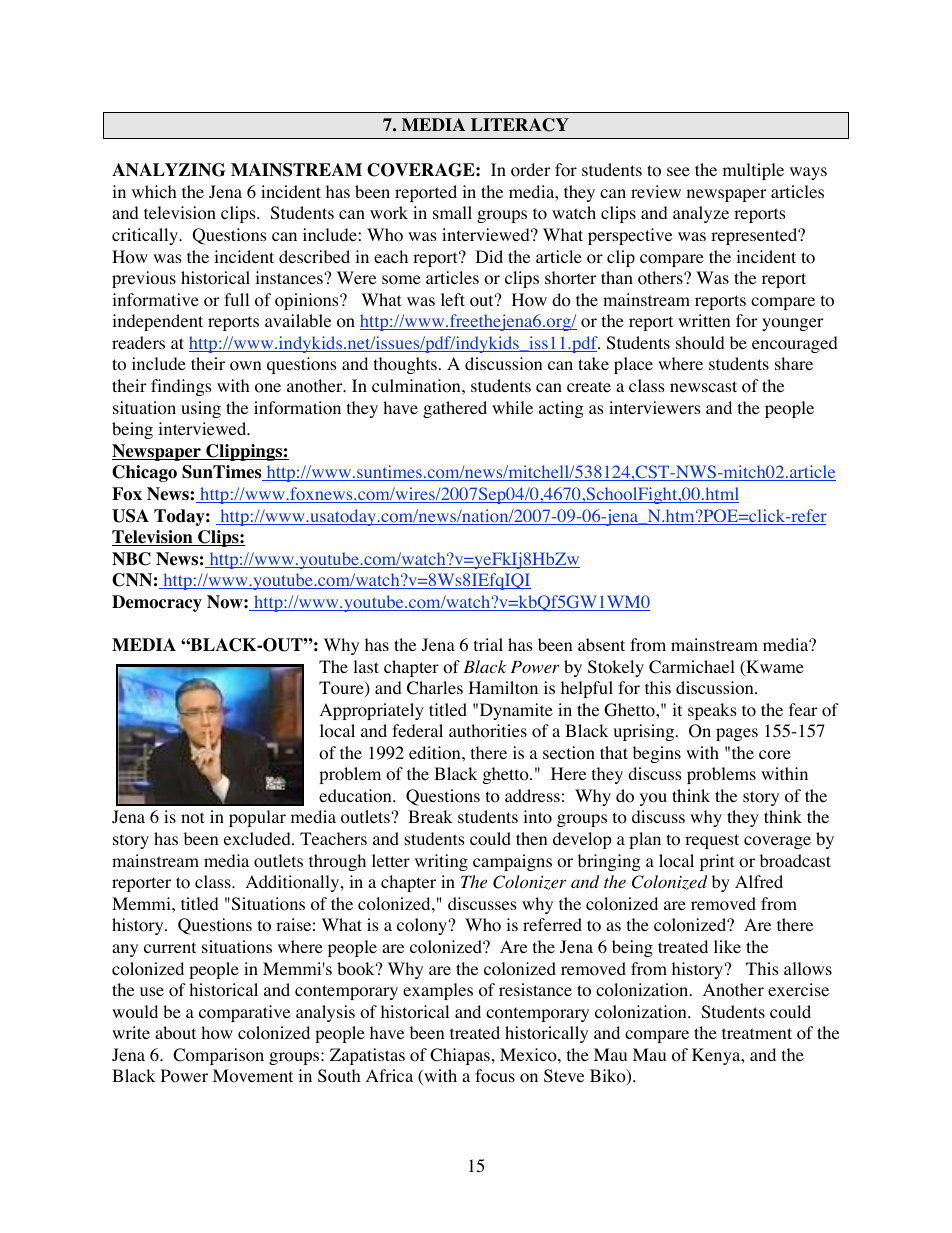 The width and height of the document is (952, 1233). I want to click on Comparison, so click(218, 1056).
